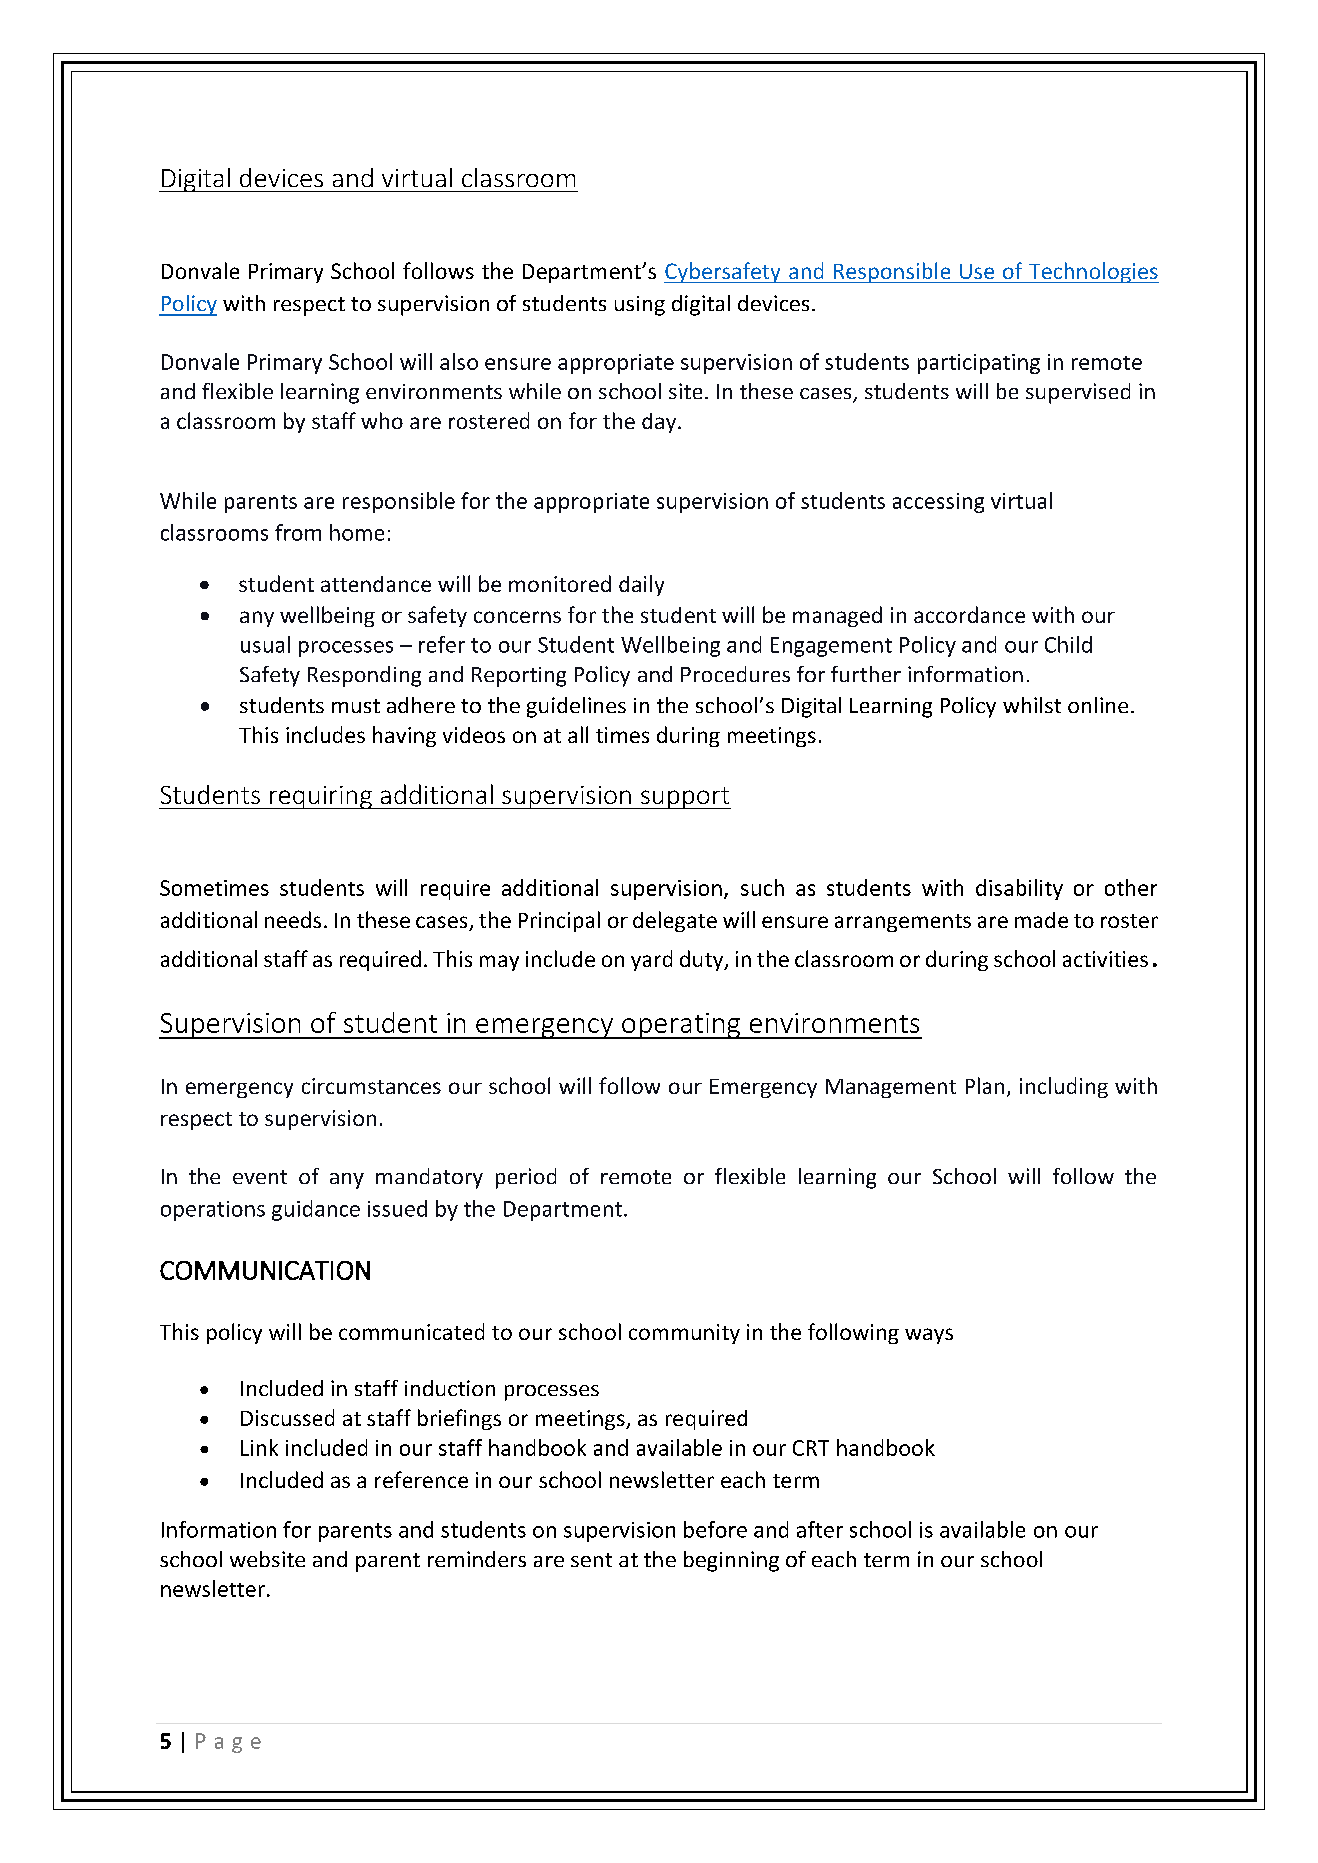  What do you see at coordinates (681, 1026) in the image?
I see `operating` at bounding box center [681, 1026].
